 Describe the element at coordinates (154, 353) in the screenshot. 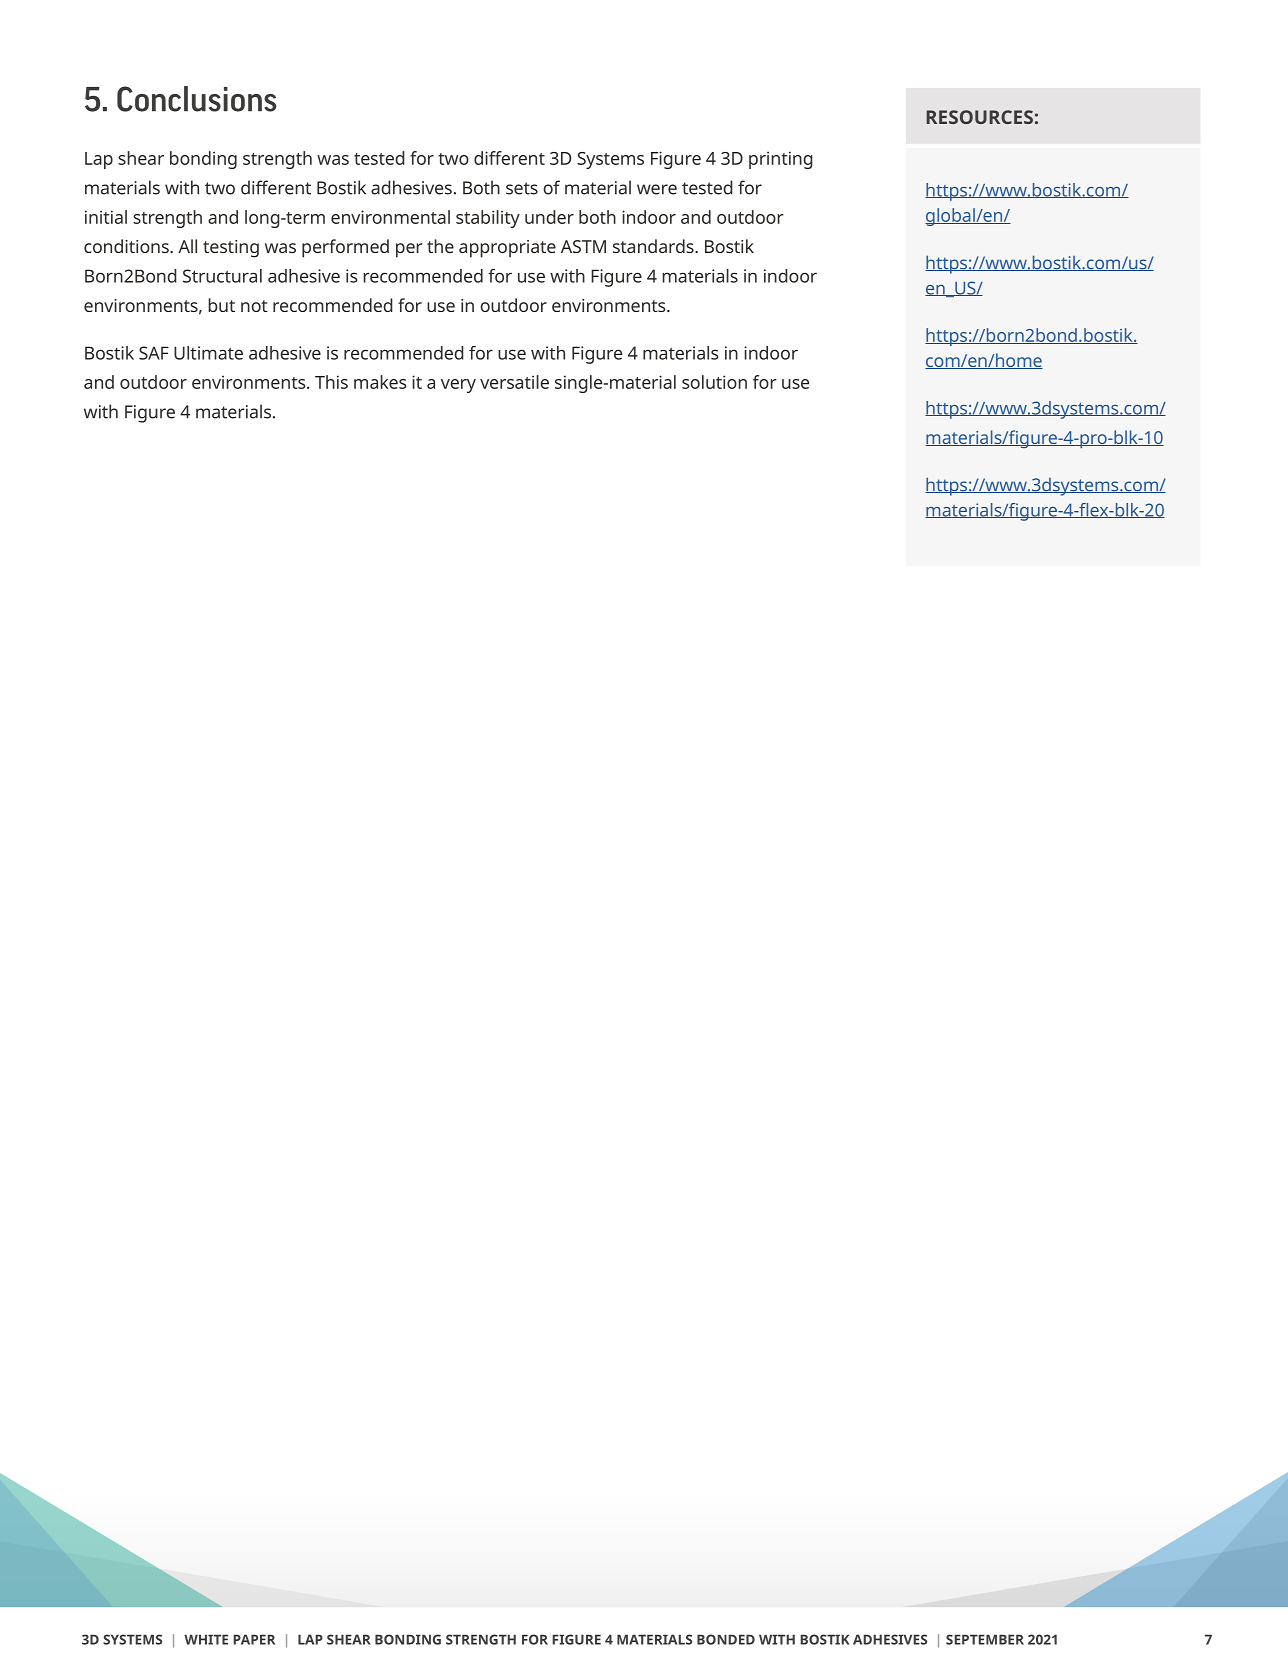

I see `SAF` at that location.
